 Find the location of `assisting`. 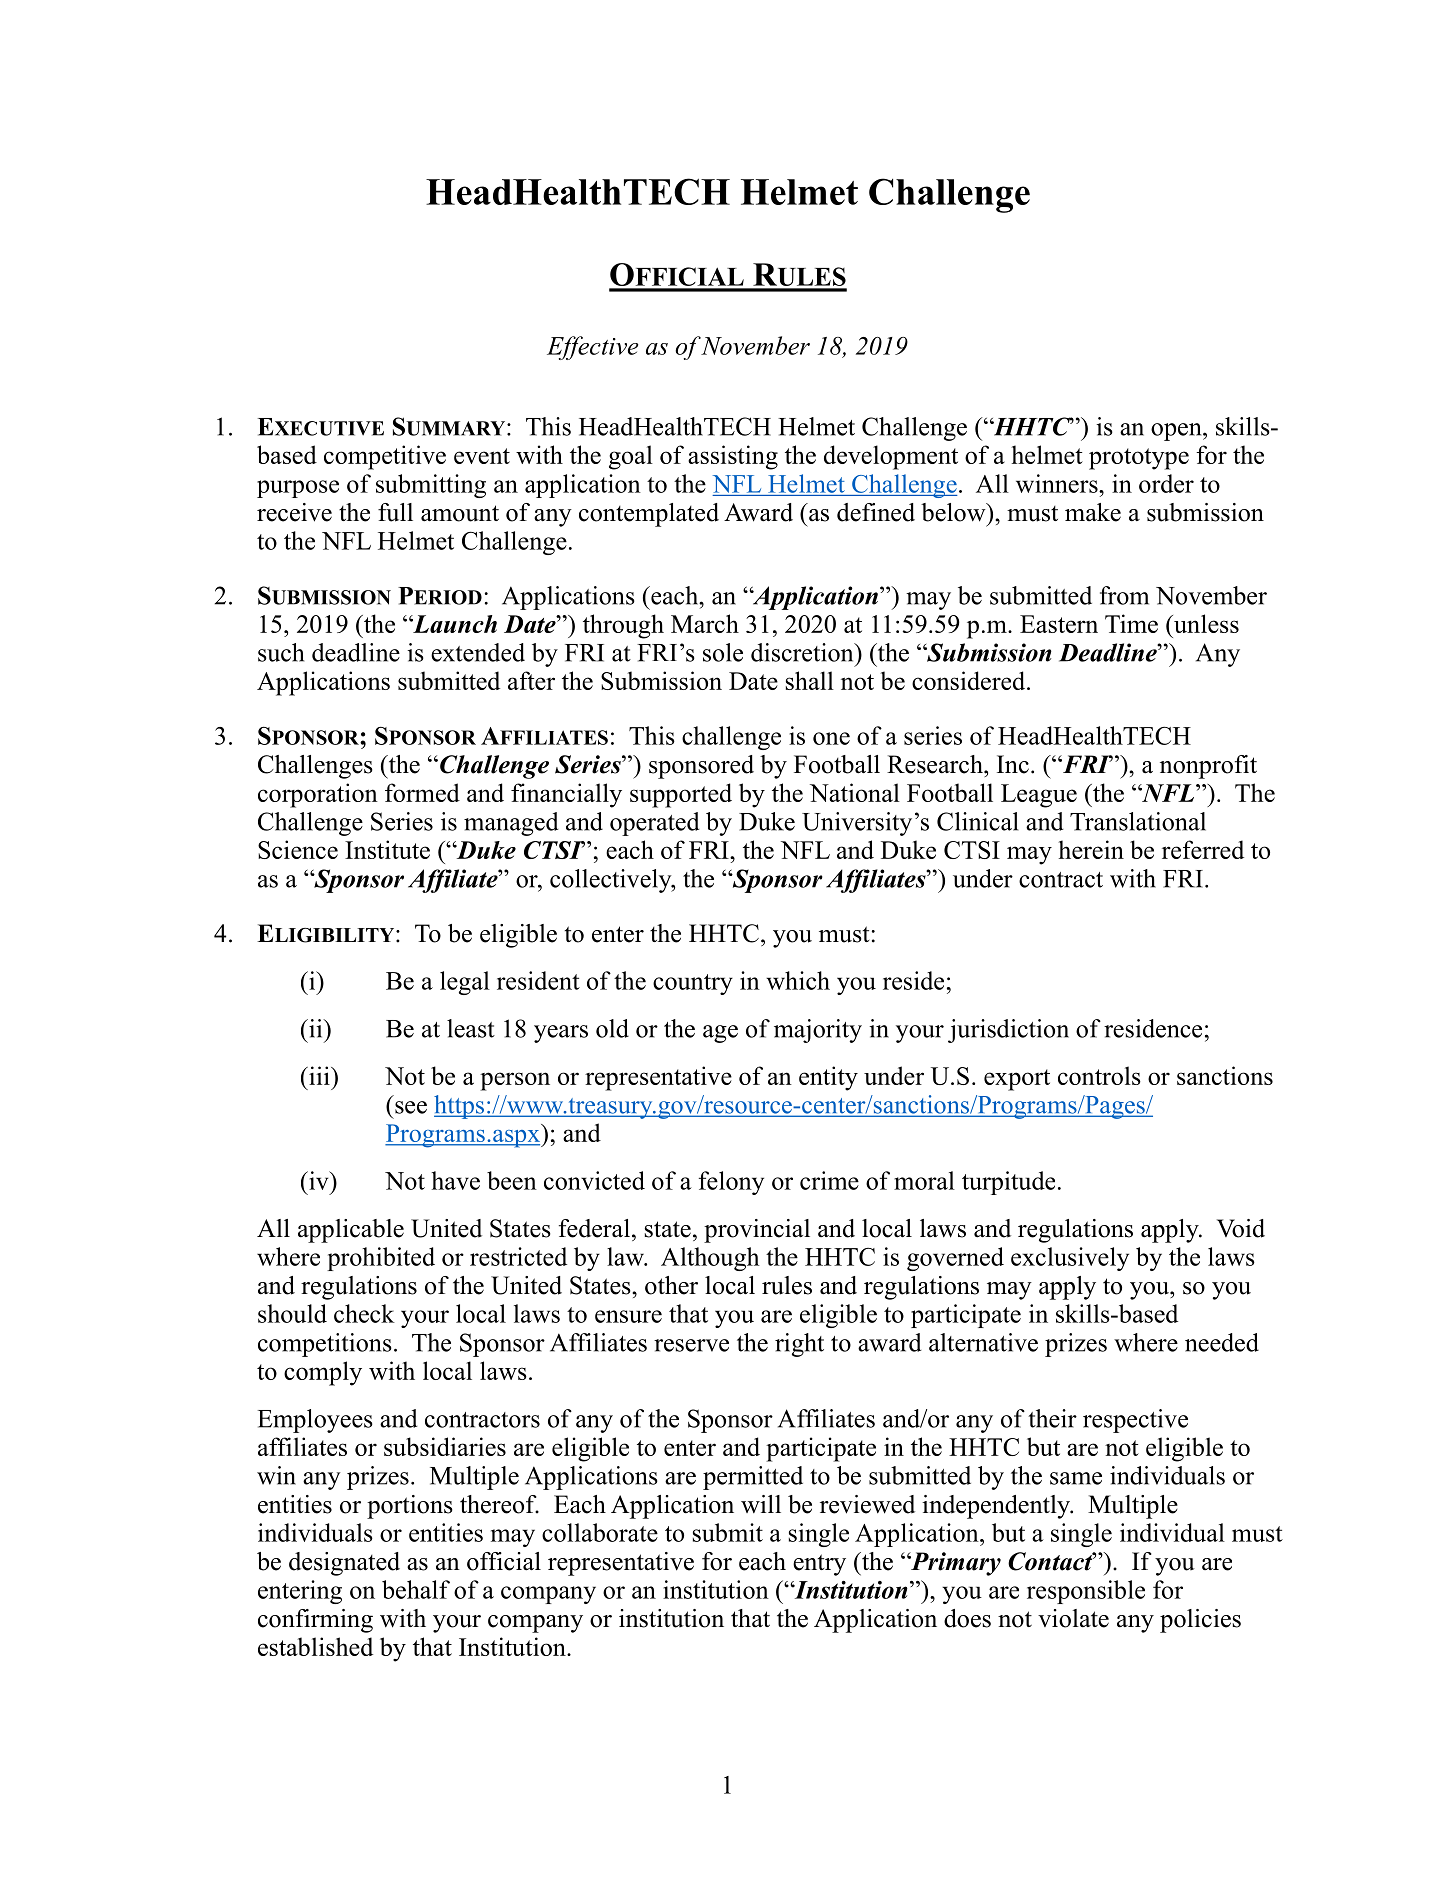

assisting is located at coordinates (733, 457).
